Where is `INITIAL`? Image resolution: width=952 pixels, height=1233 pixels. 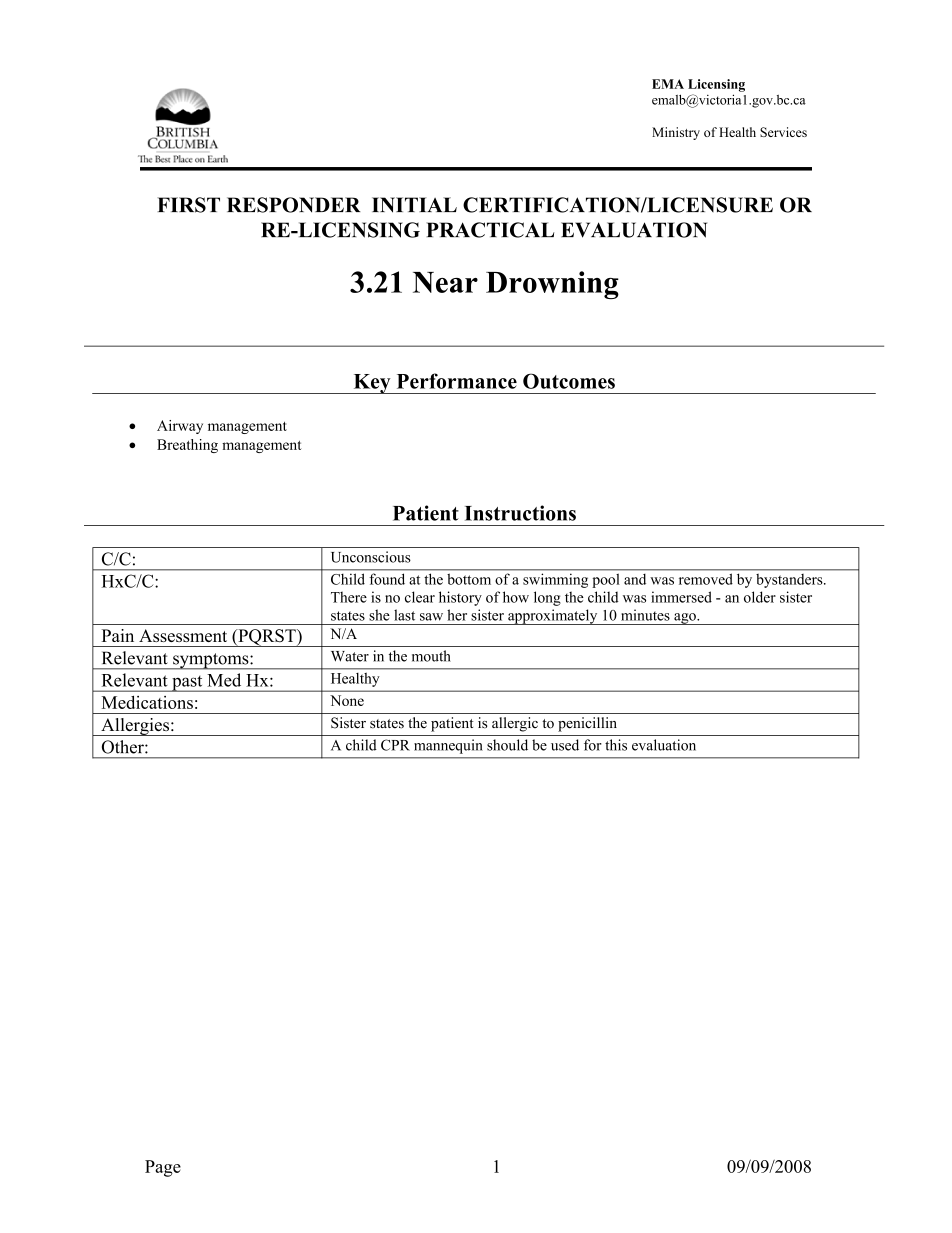
INITIAL is located at coordinates (414, 205).
